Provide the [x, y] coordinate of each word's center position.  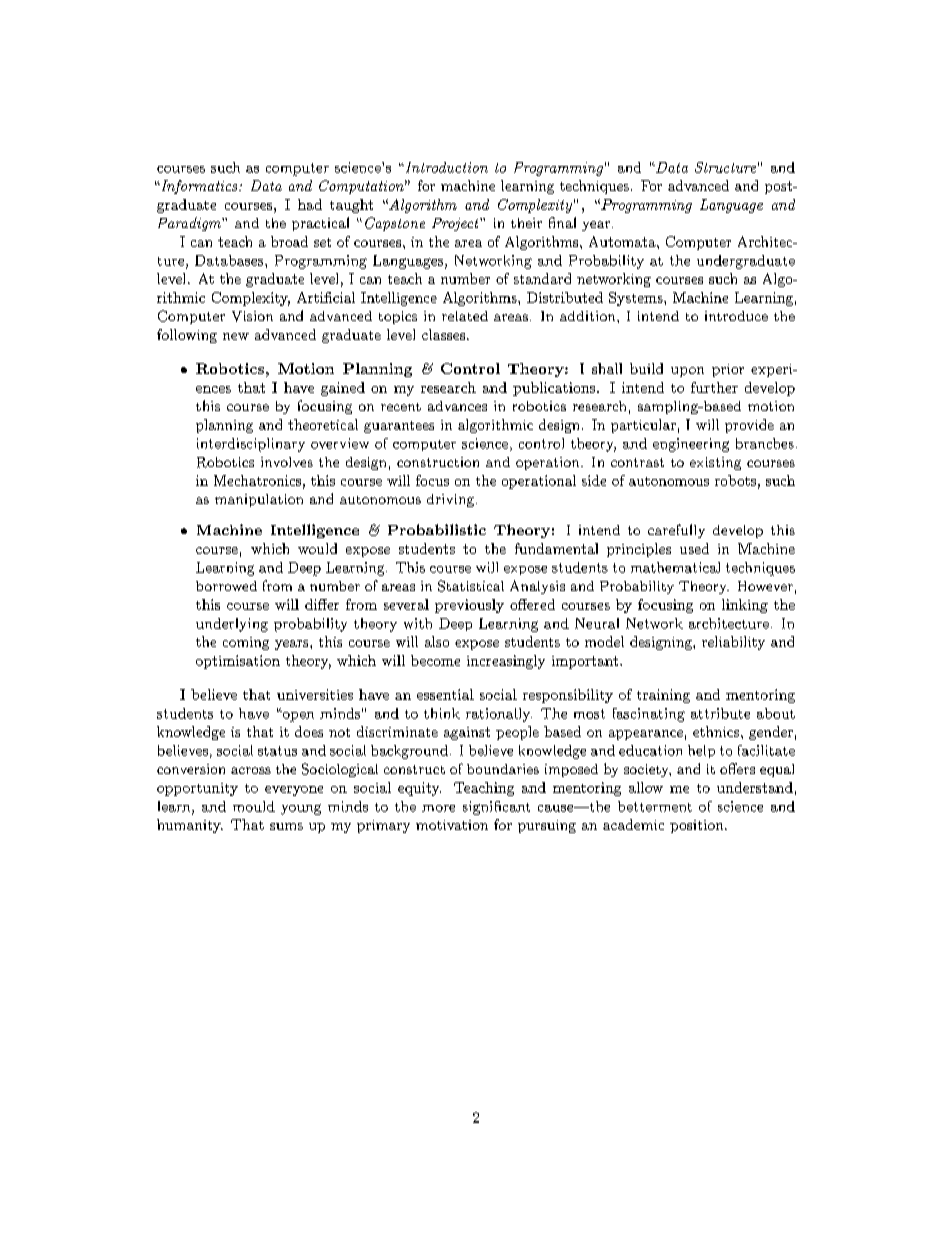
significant [496, 808]
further [714, 387]
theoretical [323, 424]
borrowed [226, 586]
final [562, 222]
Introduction [445, 167]
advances [457, 406]
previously [469, 606]
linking [745, 606]
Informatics [199, 187]
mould [254, 806]
